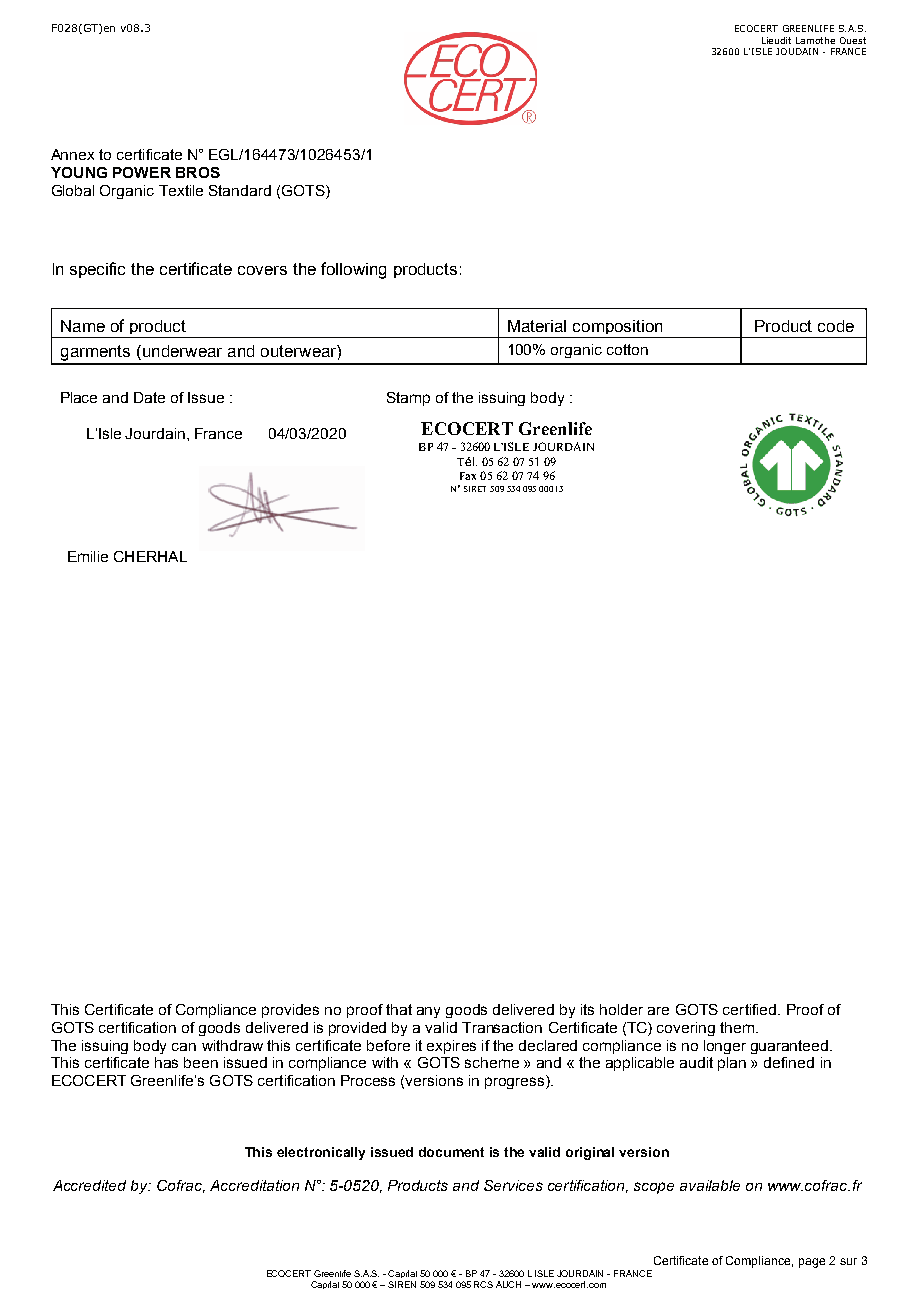  What do you see at coordinates (88, 556) in the screenshot?
I see `Emilie` at bounding box center [88, 556].
